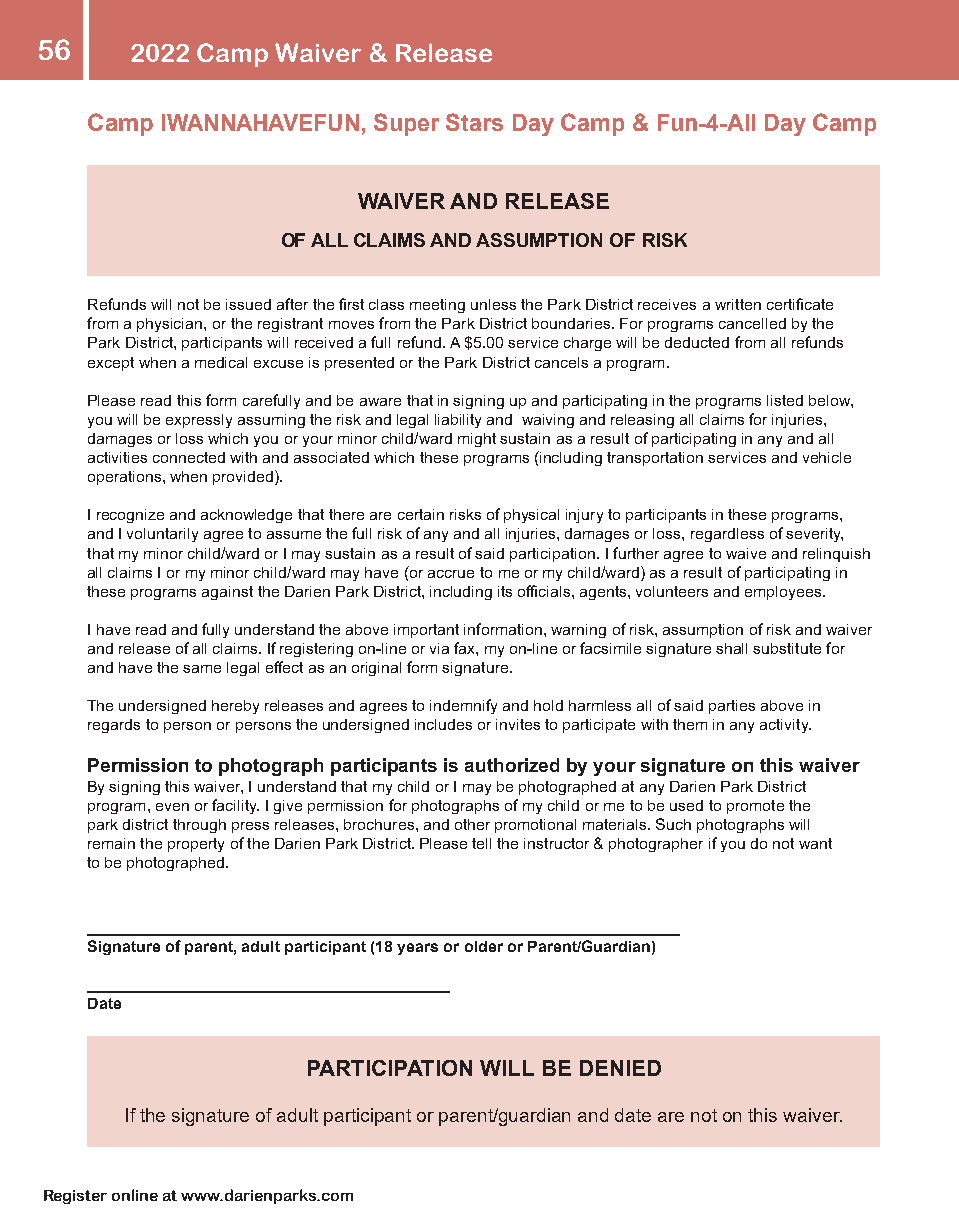 The width and height of the screenshot is (959, 1232). I want to click on listed, so click(785, 400).
